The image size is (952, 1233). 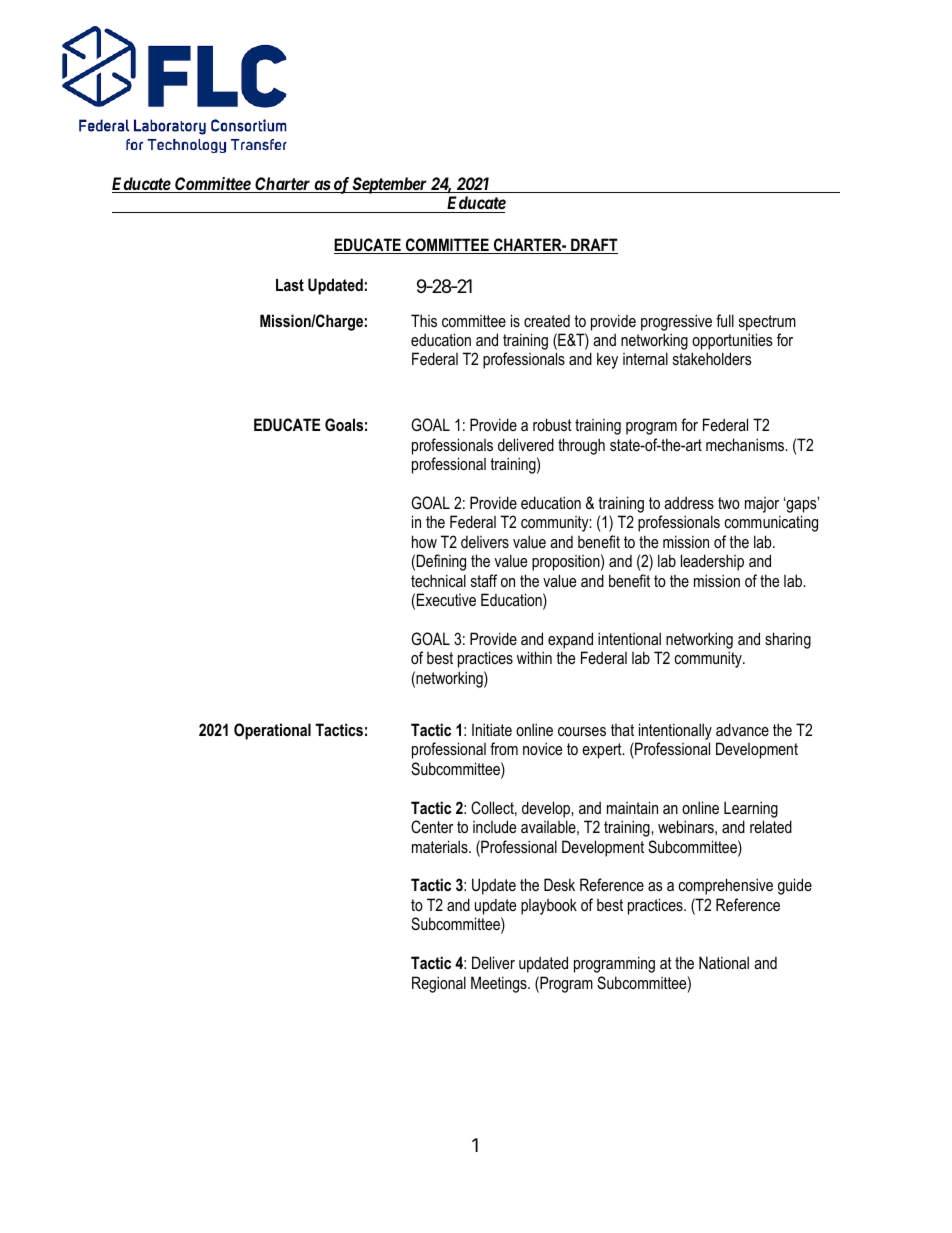 What do you see at coordinates (438, 580) in the image?
I see `technical` at bounding box center [438, 580].
